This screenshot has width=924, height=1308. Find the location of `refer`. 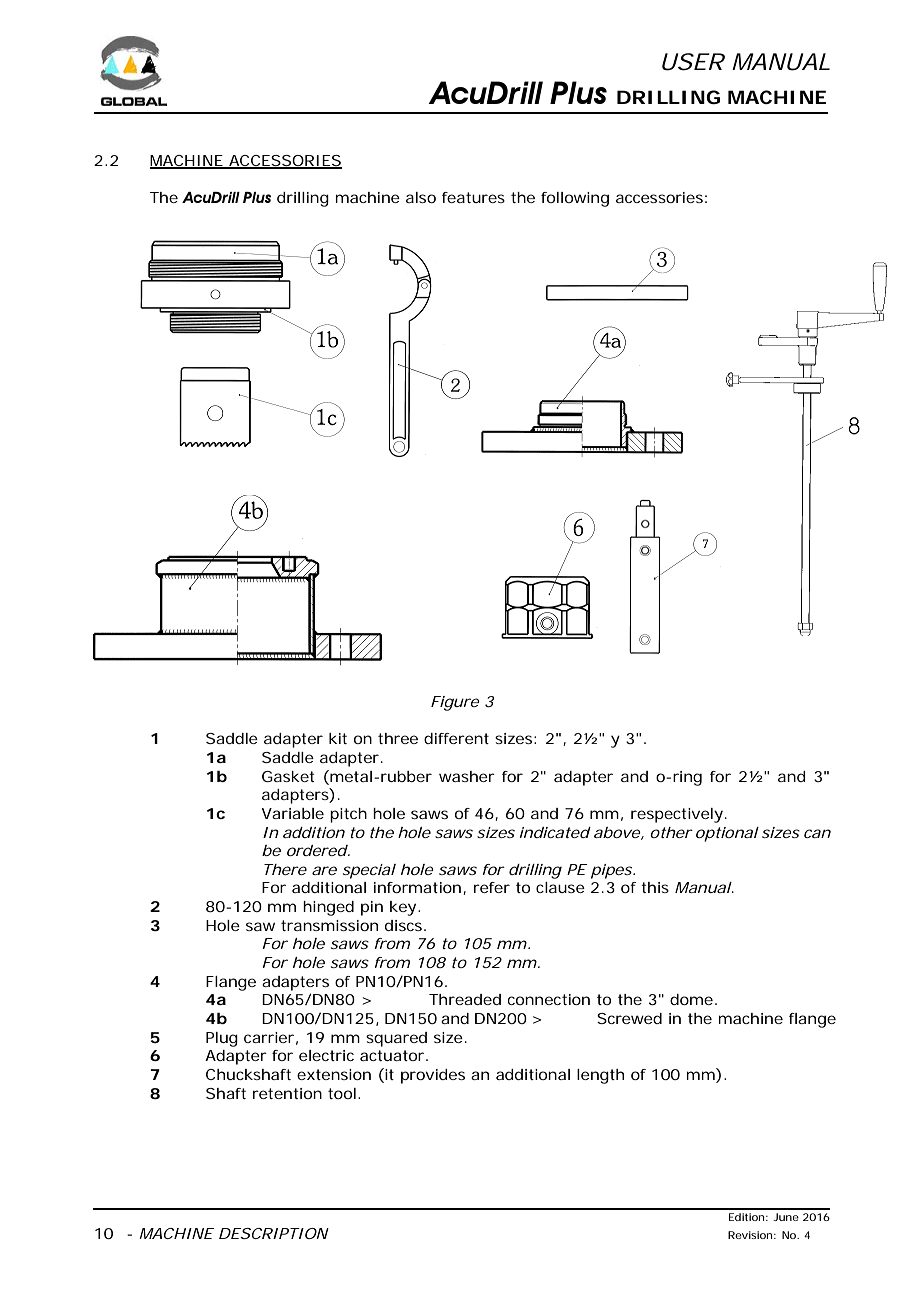

refer is located at coordinates (492, 887).
